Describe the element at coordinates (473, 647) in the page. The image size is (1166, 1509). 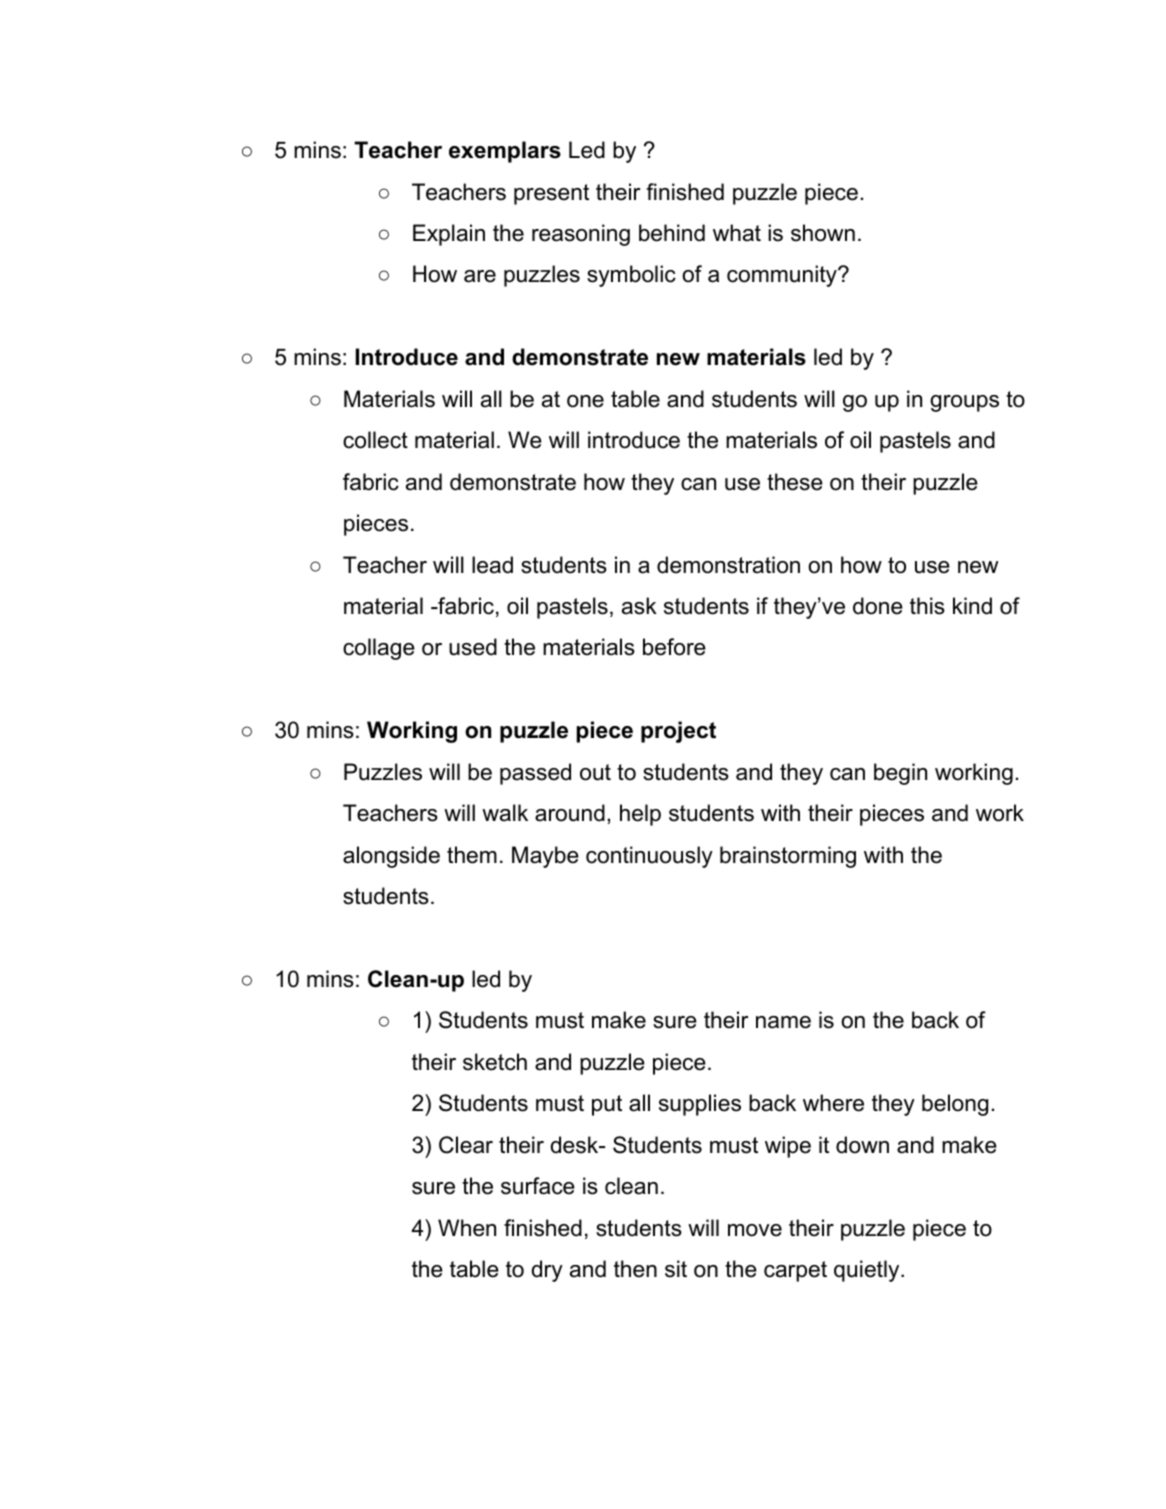
I see `used` at that location.
